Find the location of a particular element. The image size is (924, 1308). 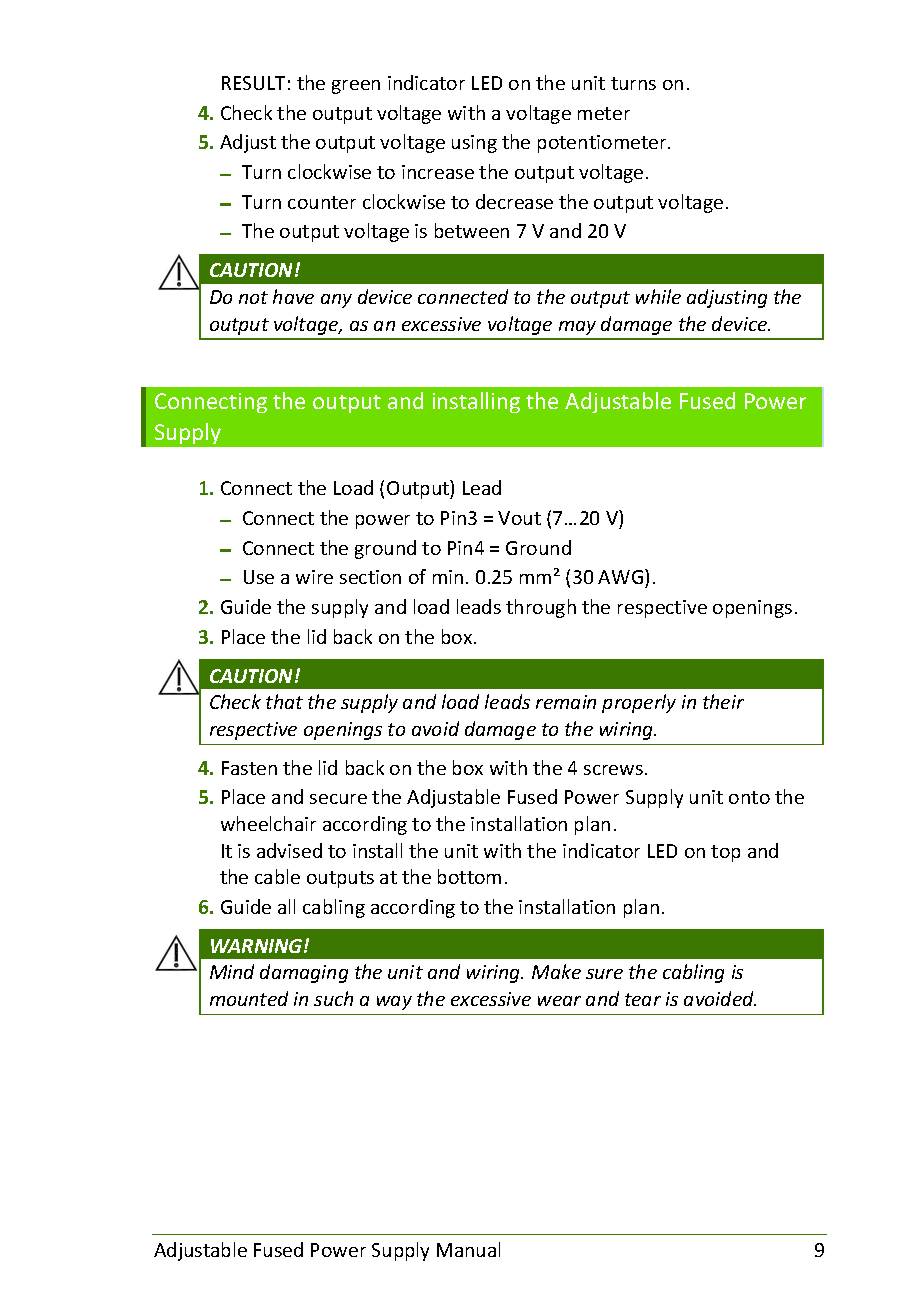

bottom is located at coordinates (469, 876).
